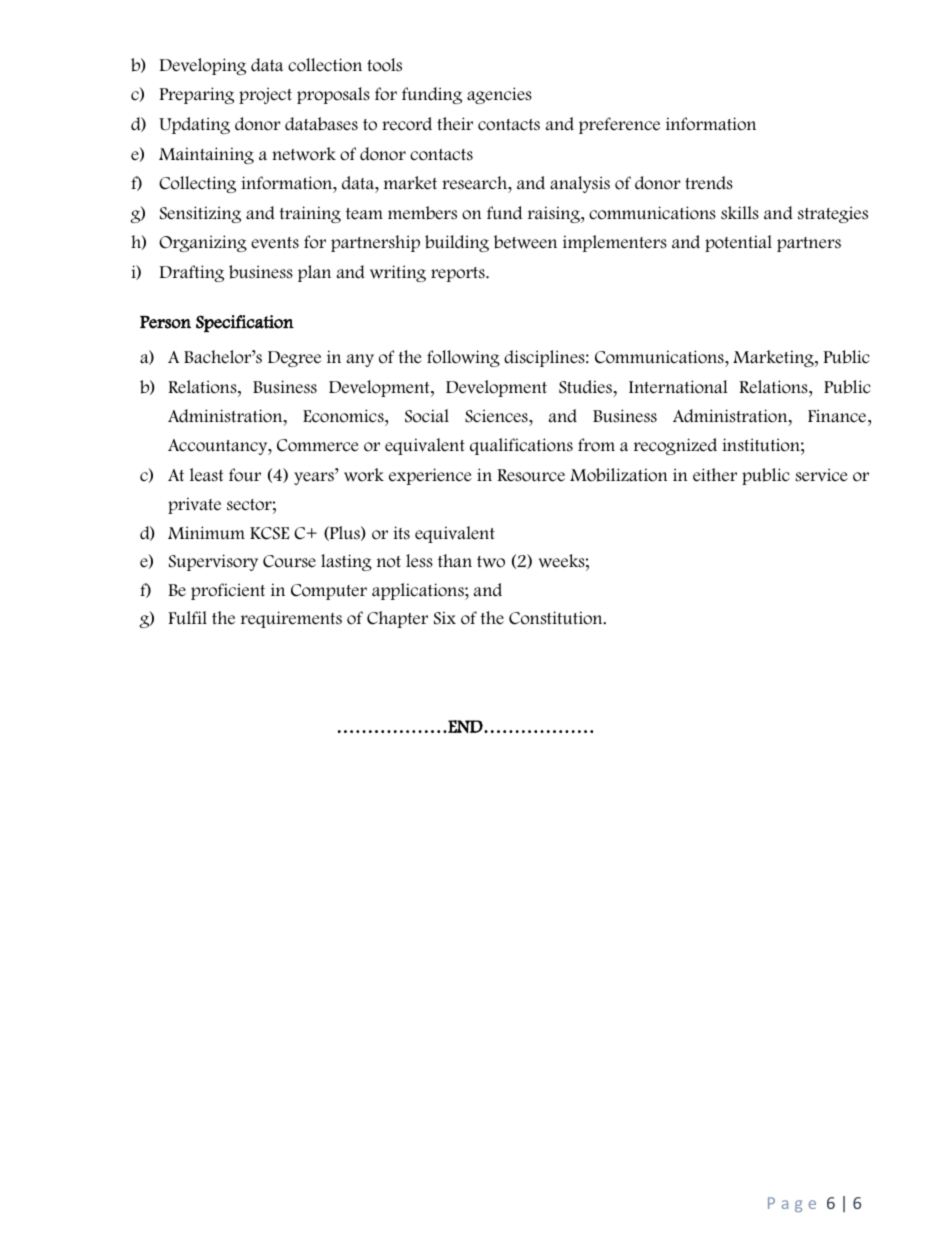 This document has height=1233, width=952. I want to click on qualifications, so click(521, 446).
